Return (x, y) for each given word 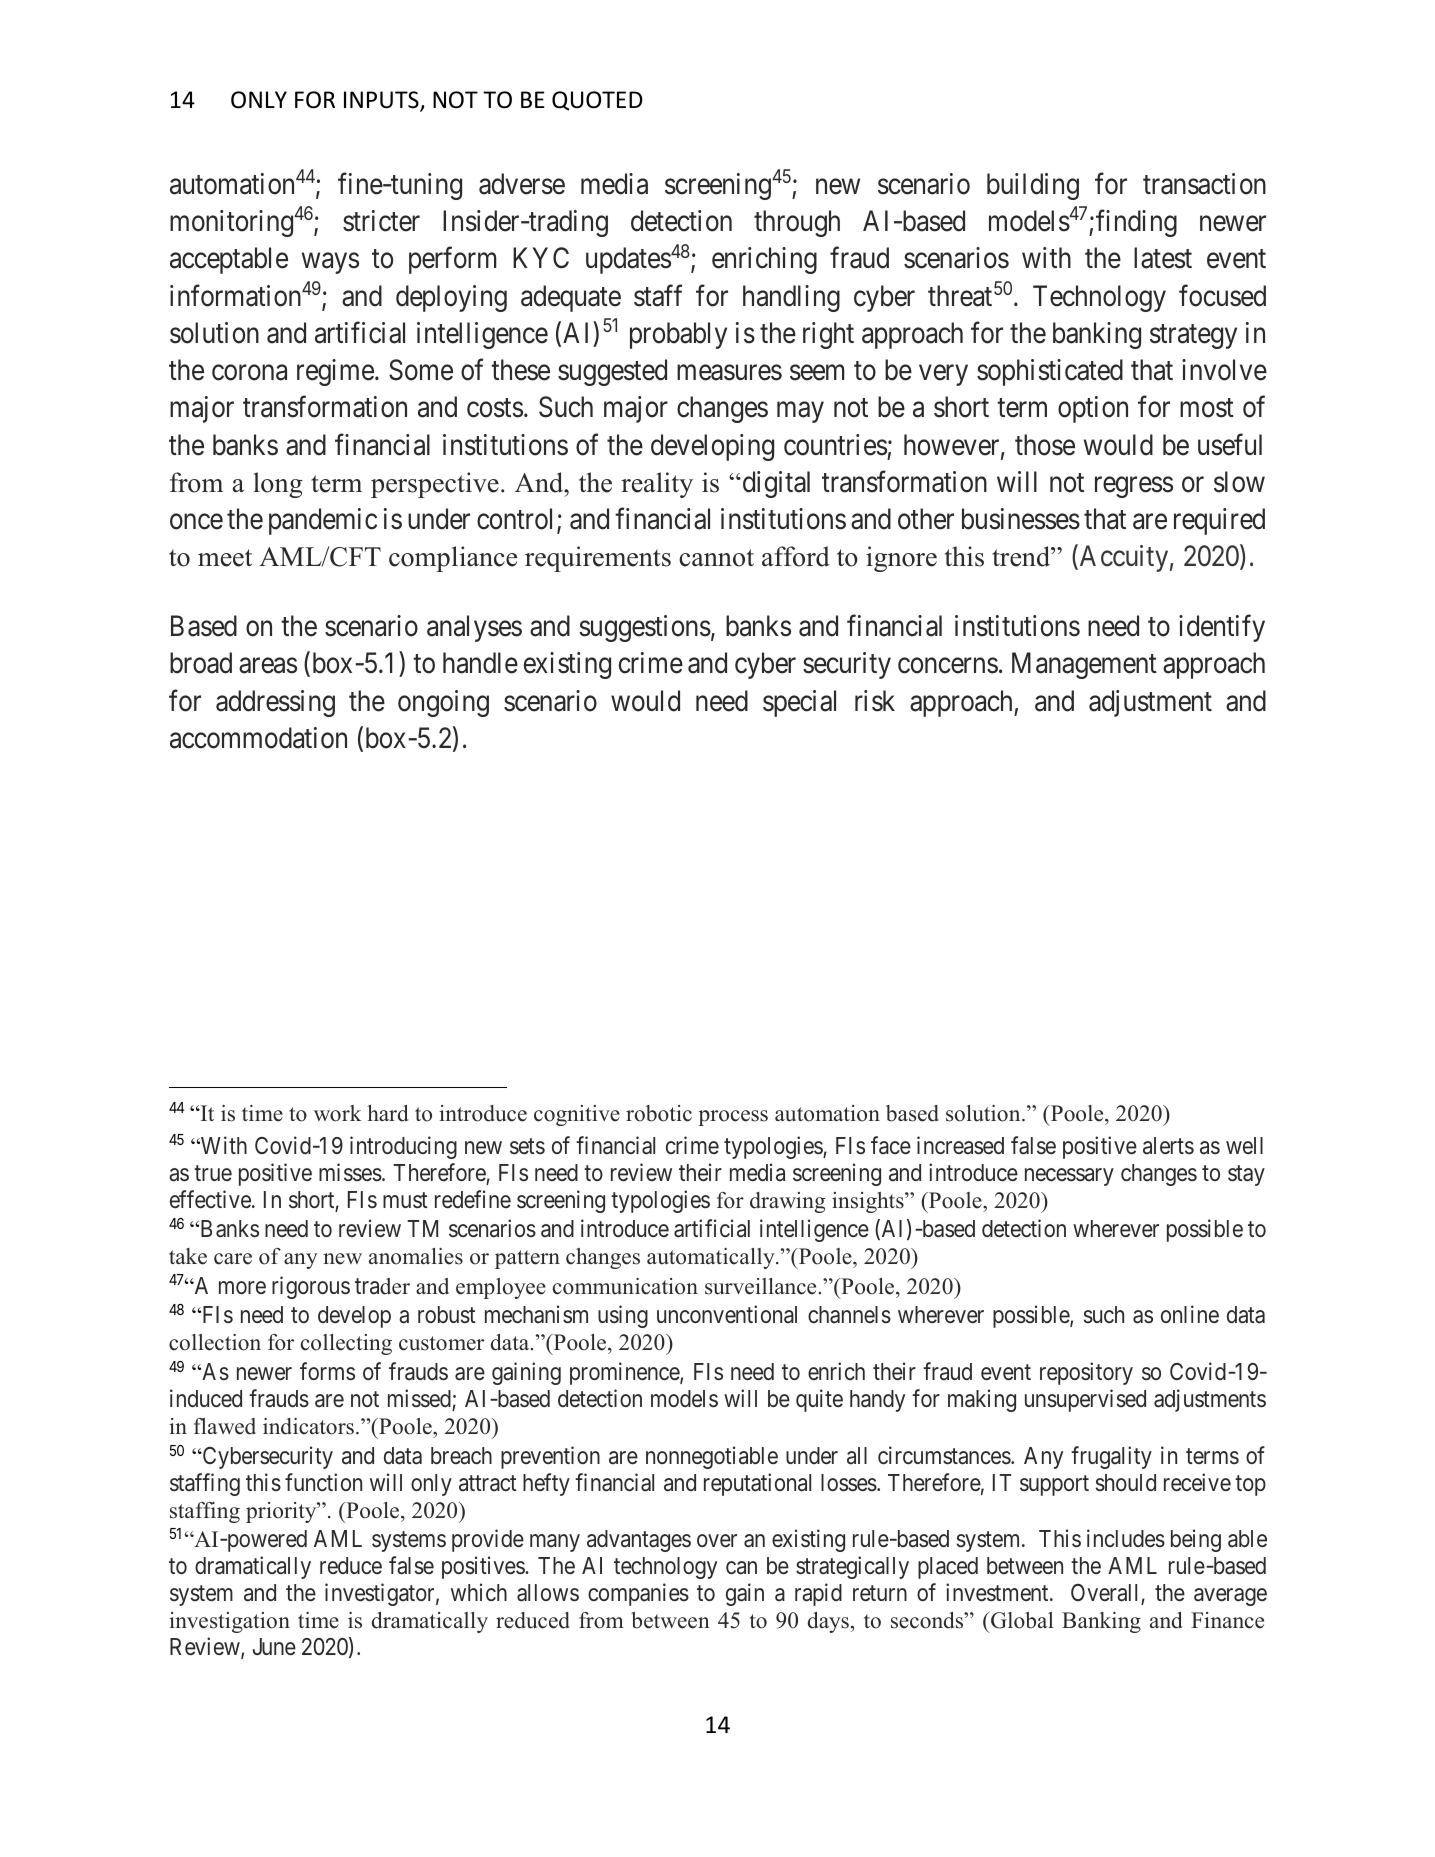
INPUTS (382, 101)
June (274, 1646)
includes (1126, 1538)
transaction (1204, 184)
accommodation (258, 738)
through (797, 223)
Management (1084, 666)
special (799, 703)
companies (638, 1594)
